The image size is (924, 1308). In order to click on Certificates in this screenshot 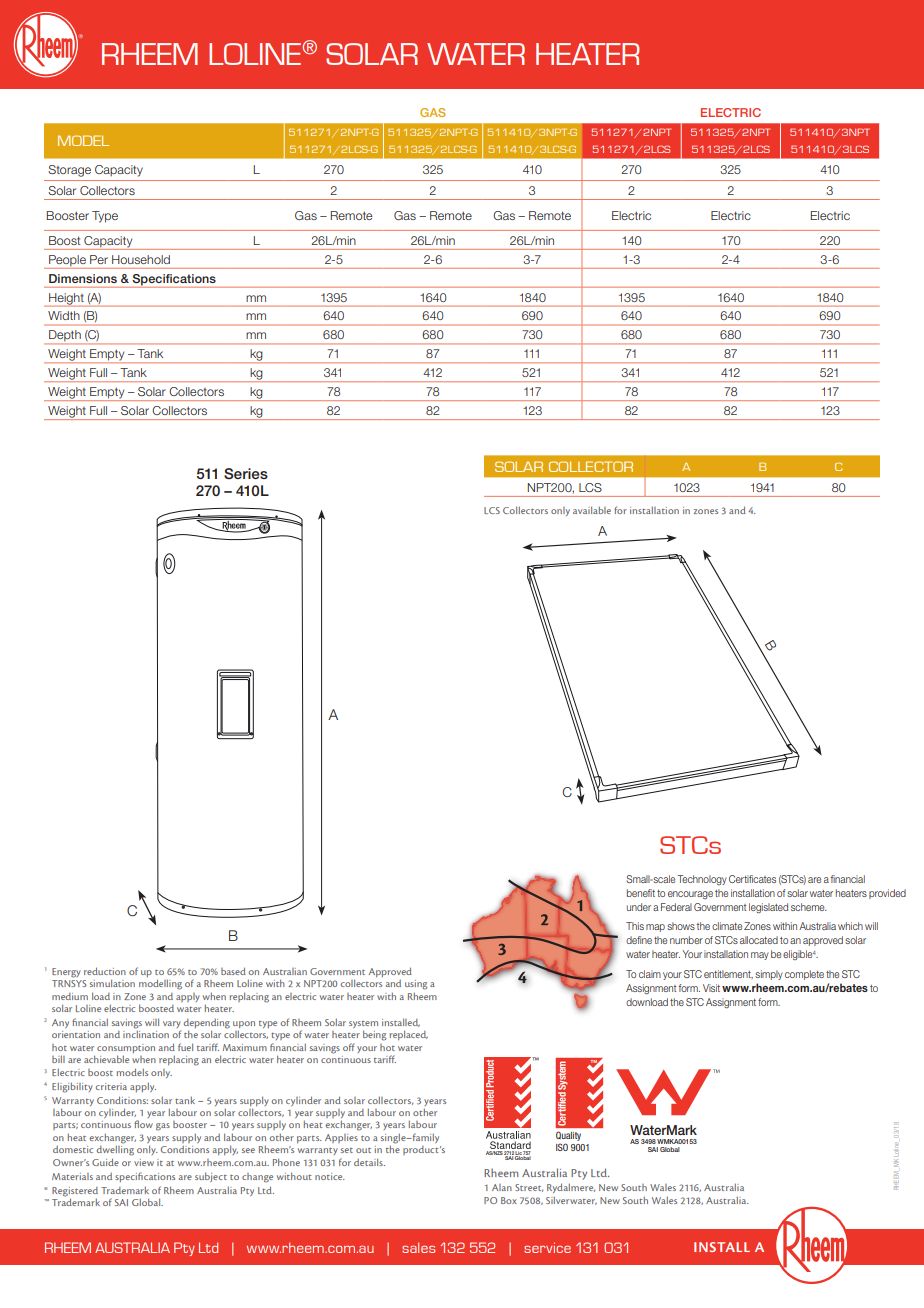, I will do `click(752, 879)`.
